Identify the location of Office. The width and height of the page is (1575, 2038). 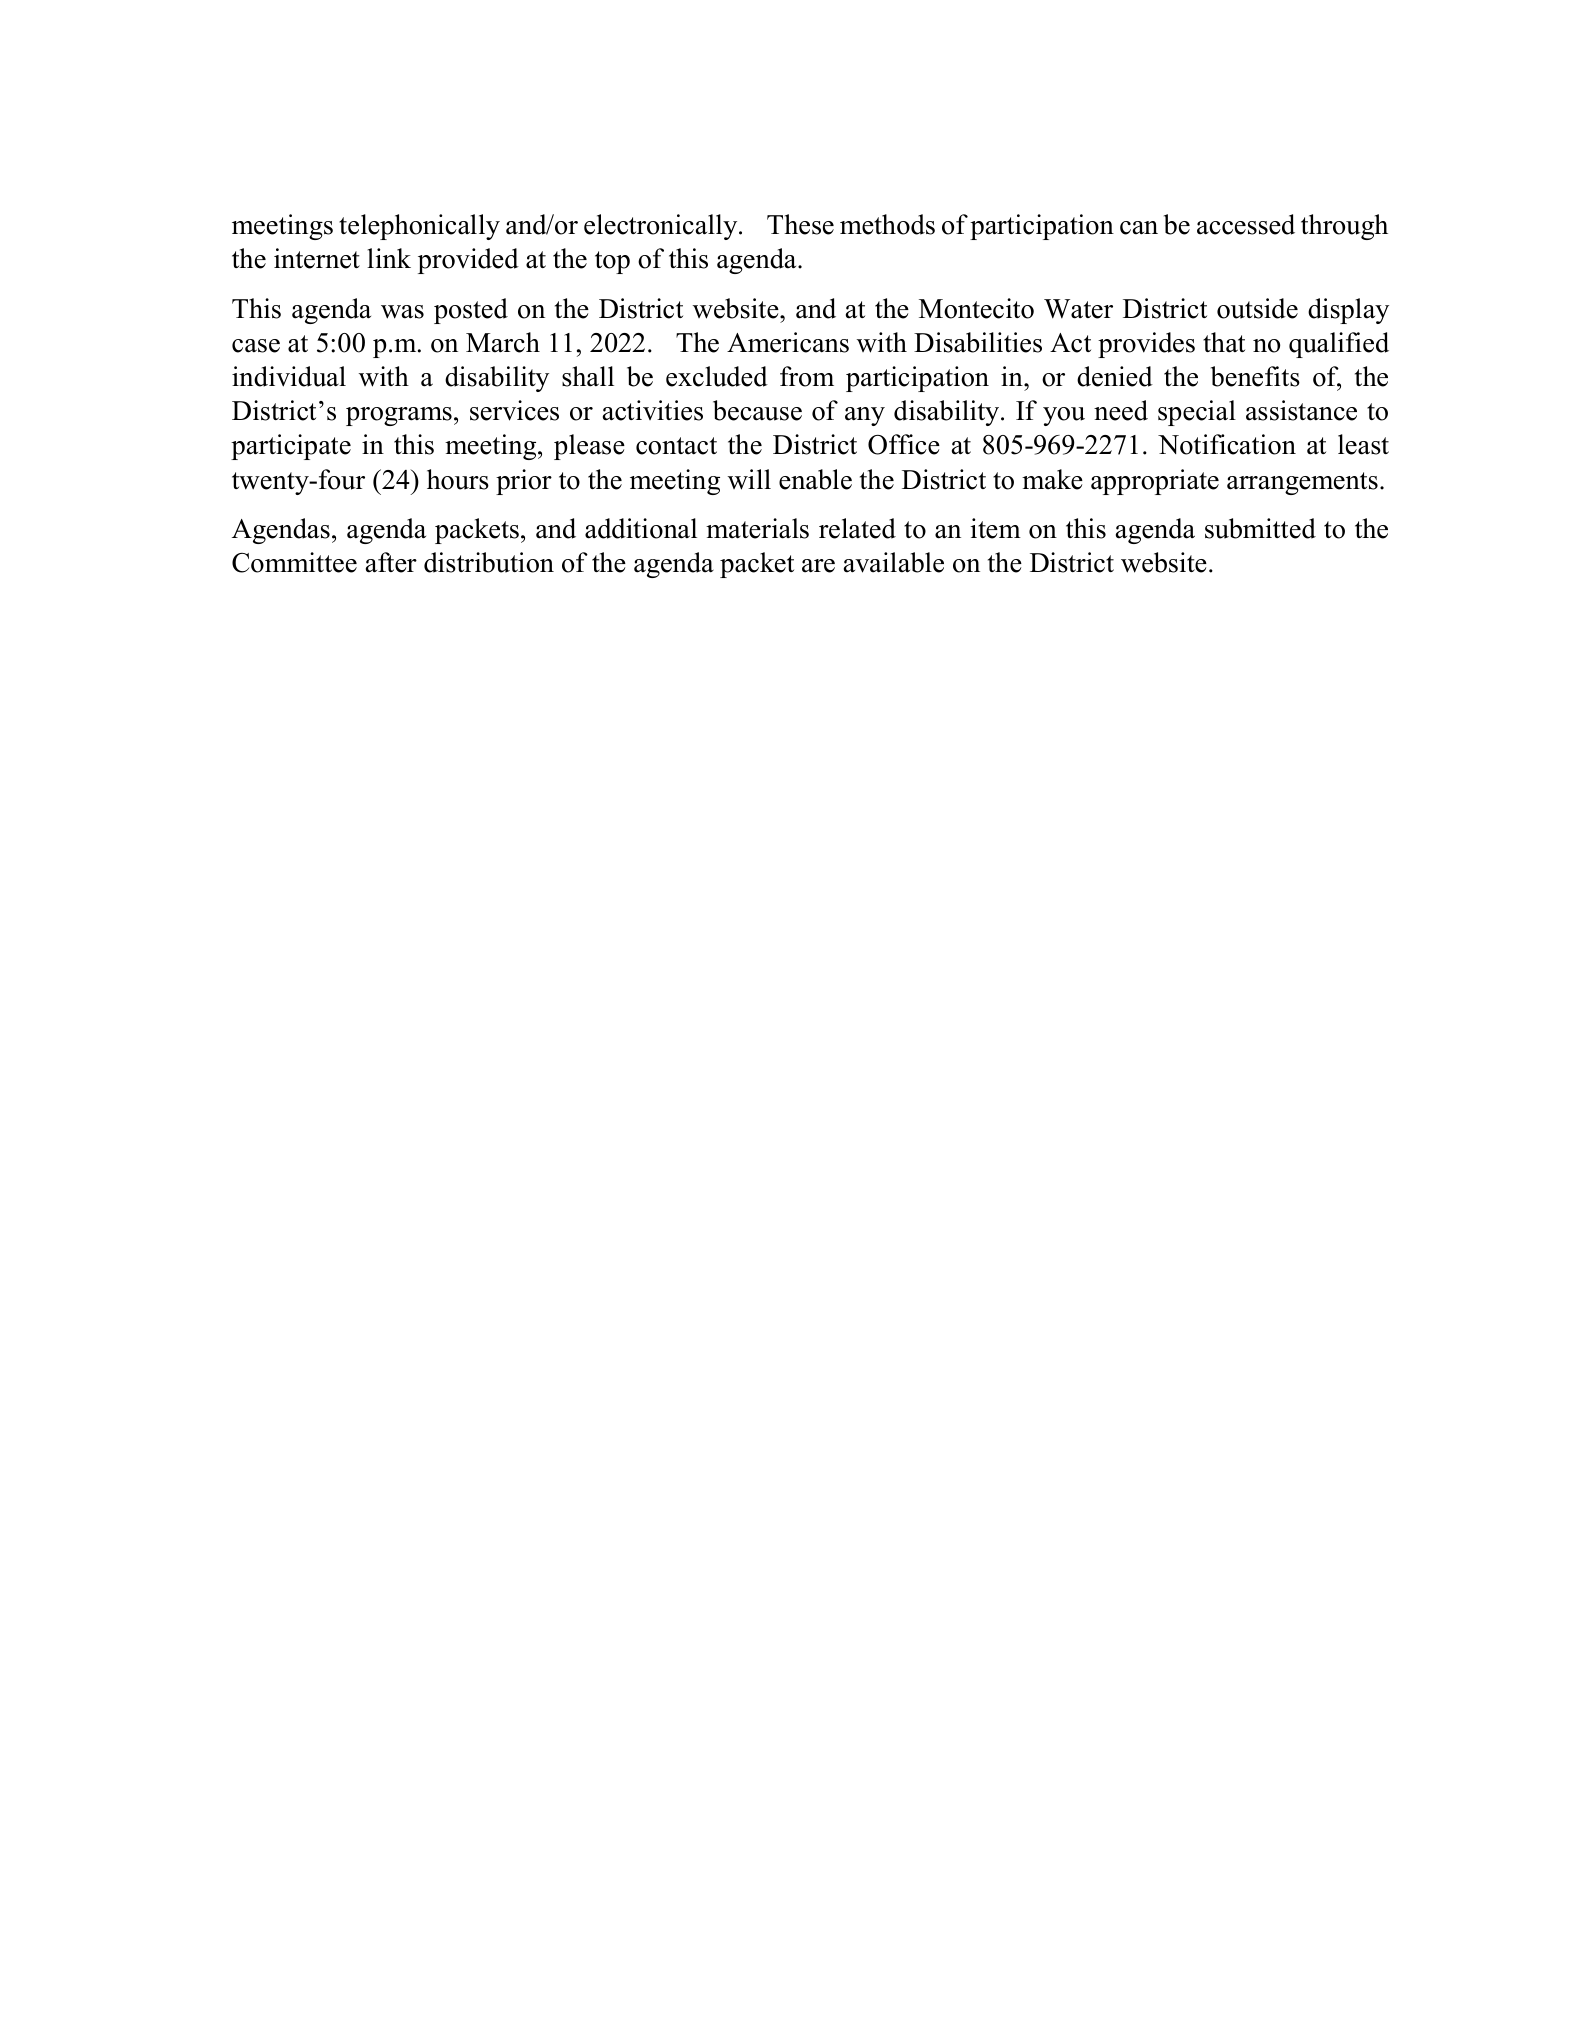
(904, 444).
